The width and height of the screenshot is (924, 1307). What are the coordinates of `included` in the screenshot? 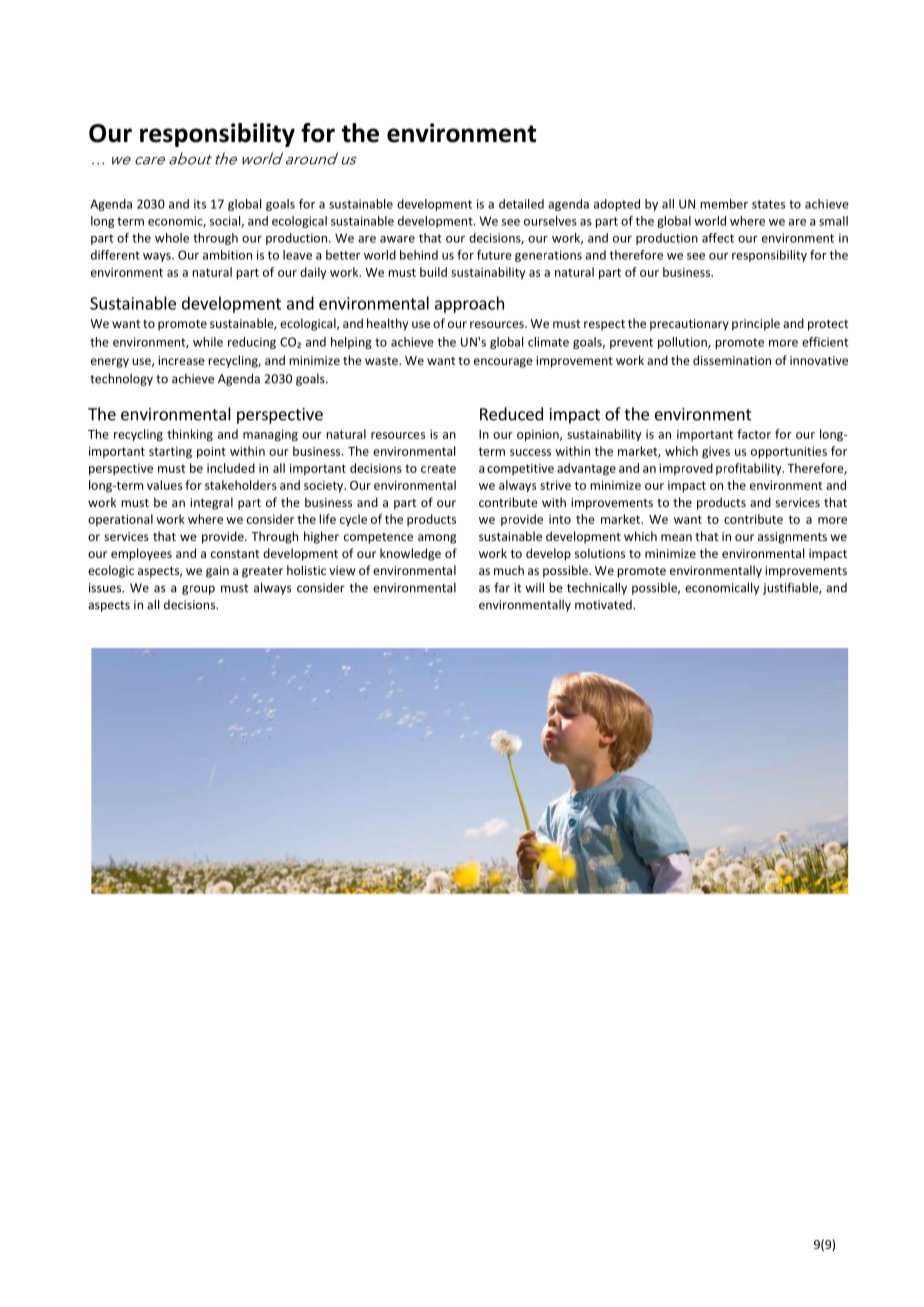 It's located at (231, 468).
